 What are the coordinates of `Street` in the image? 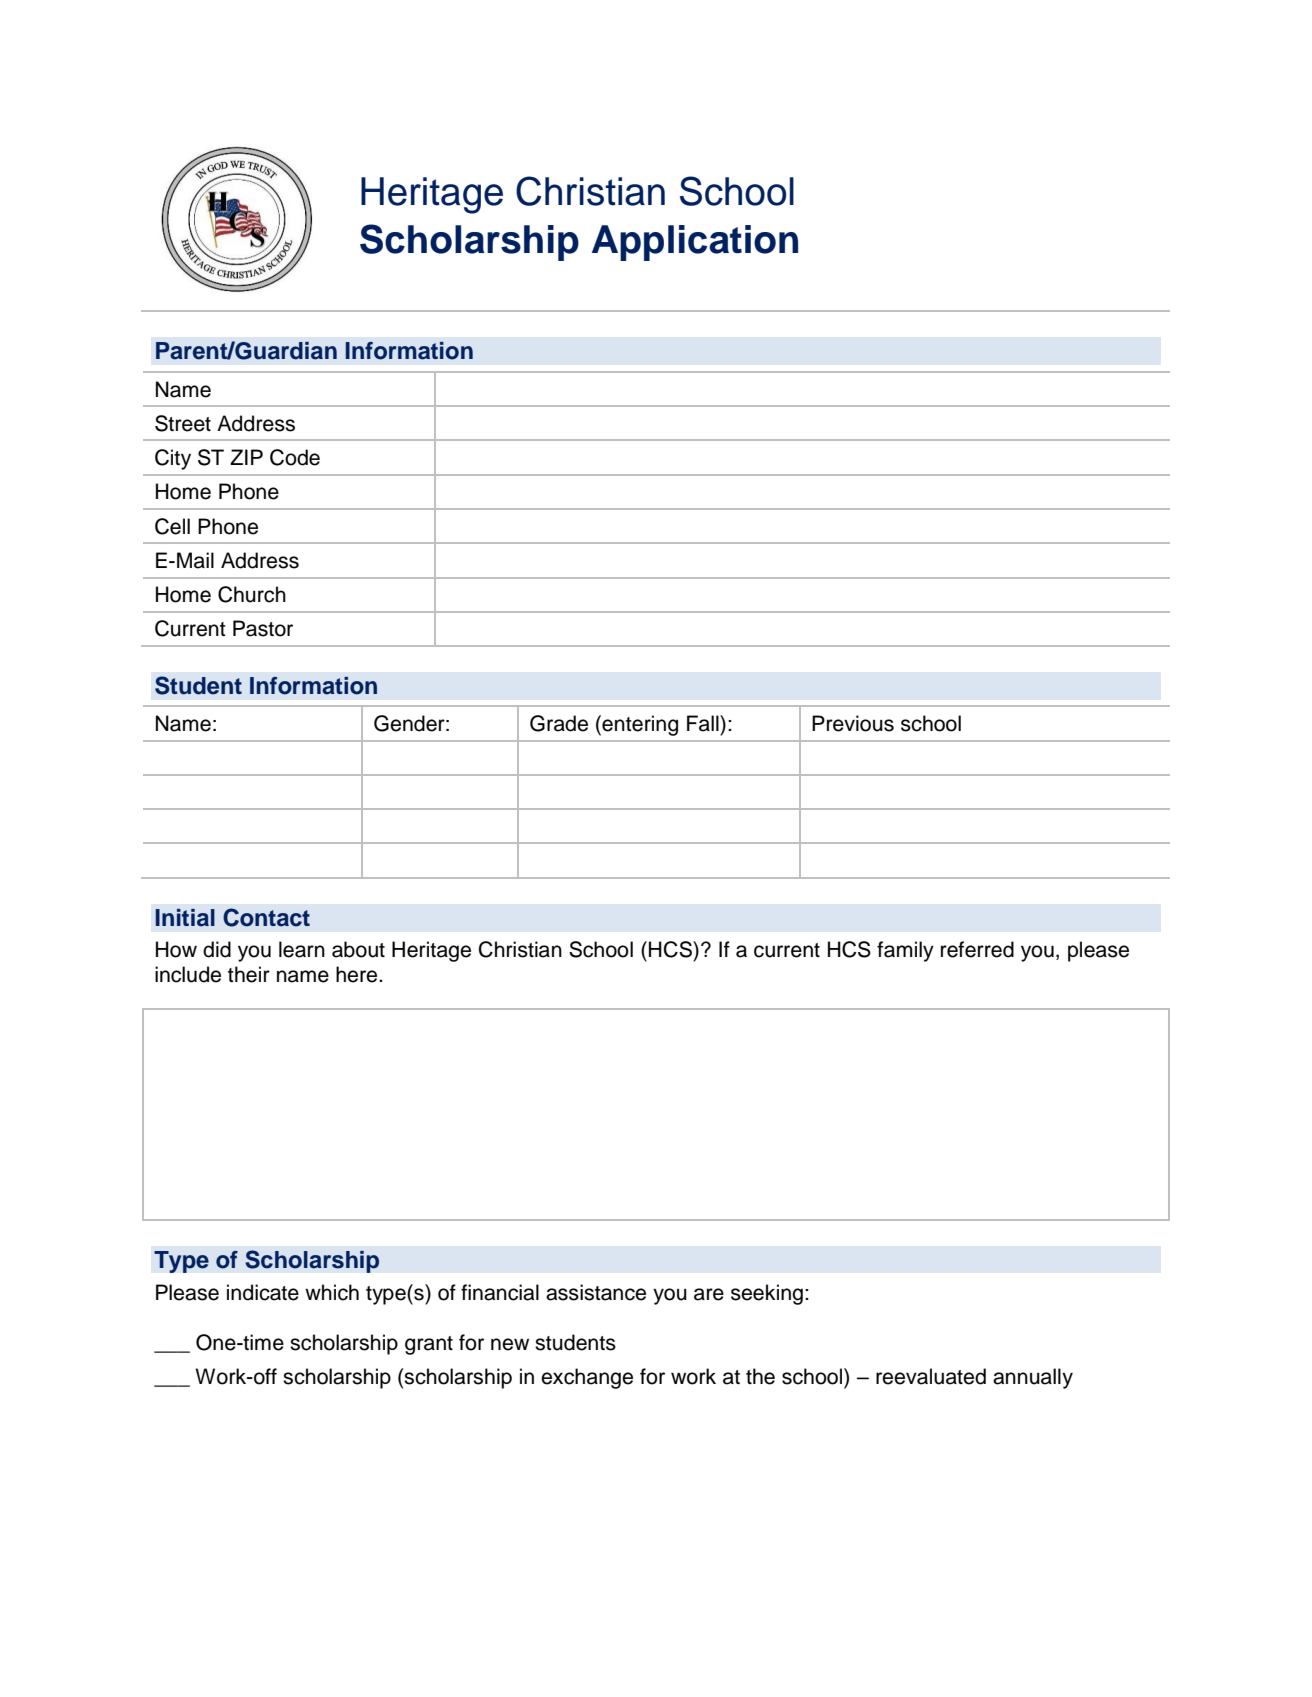 It's located at (183, 423).
